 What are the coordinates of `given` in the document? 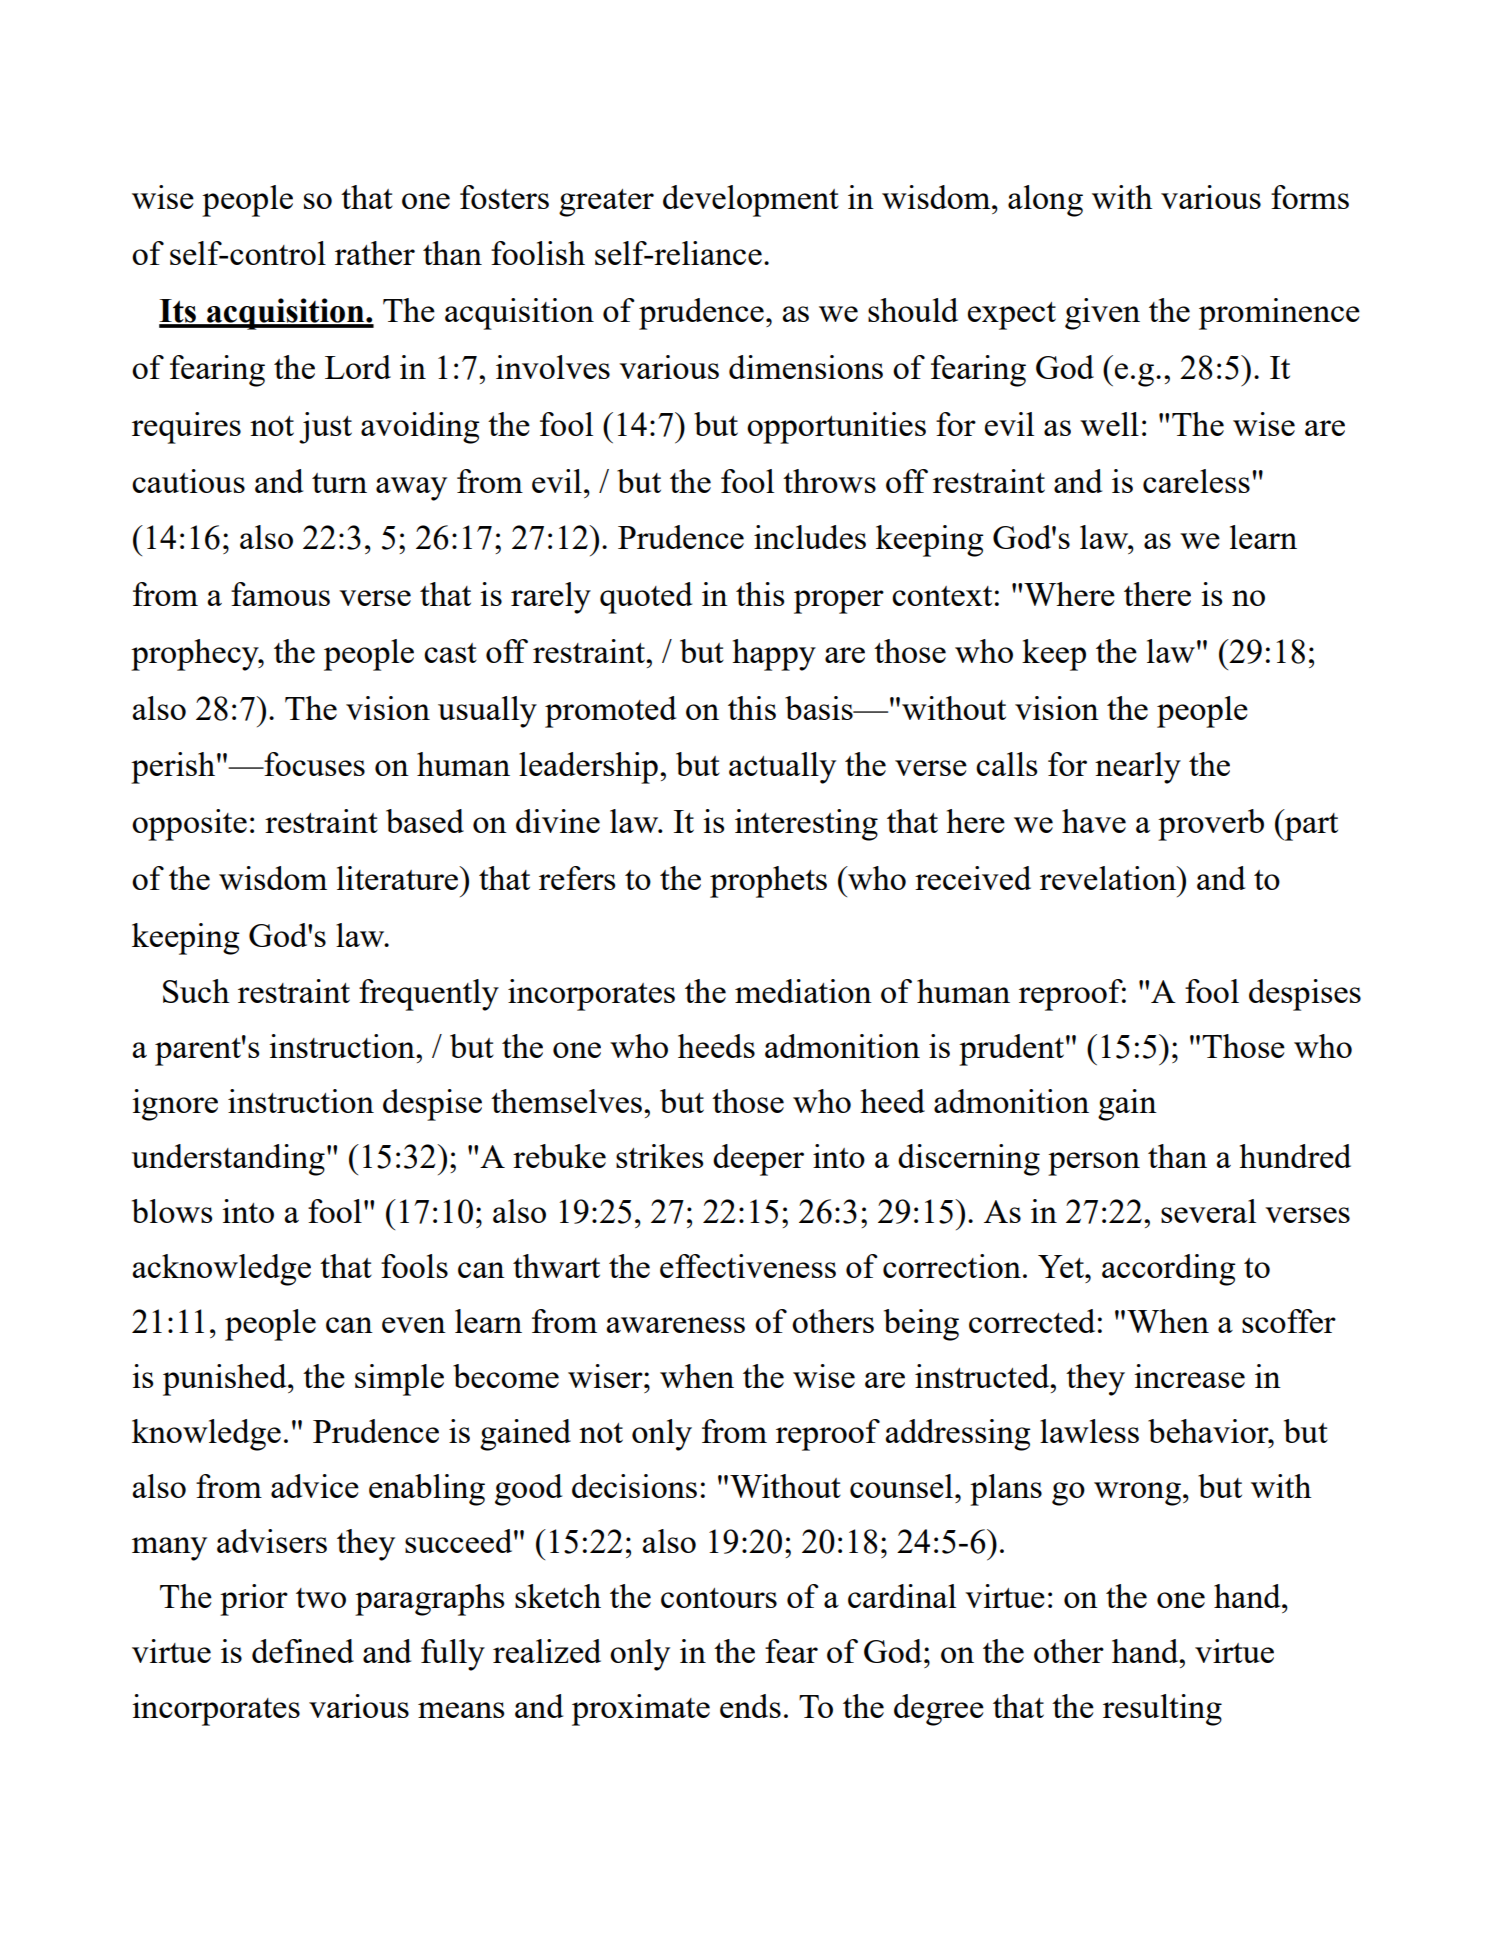 It's located at (1102, 314).
